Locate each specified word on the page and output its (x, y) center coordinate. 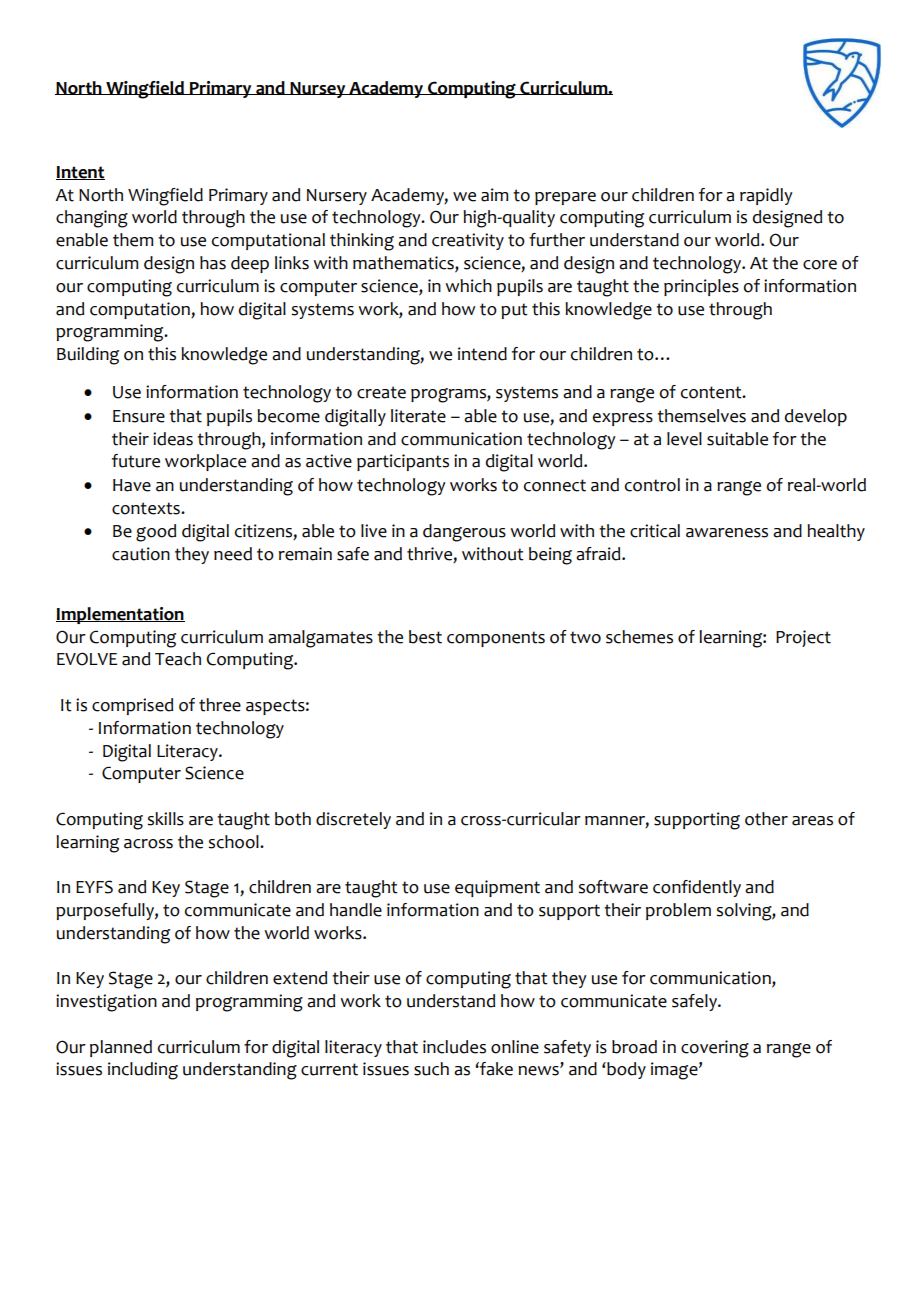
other (766, 819)
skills (165, 819)
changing (92, 219)
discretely (353, 820)
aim (494, 195)
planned (121, 1048)
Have (132, 485)
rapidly (766, 196)
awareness (727, 533)
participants (403, 462)
